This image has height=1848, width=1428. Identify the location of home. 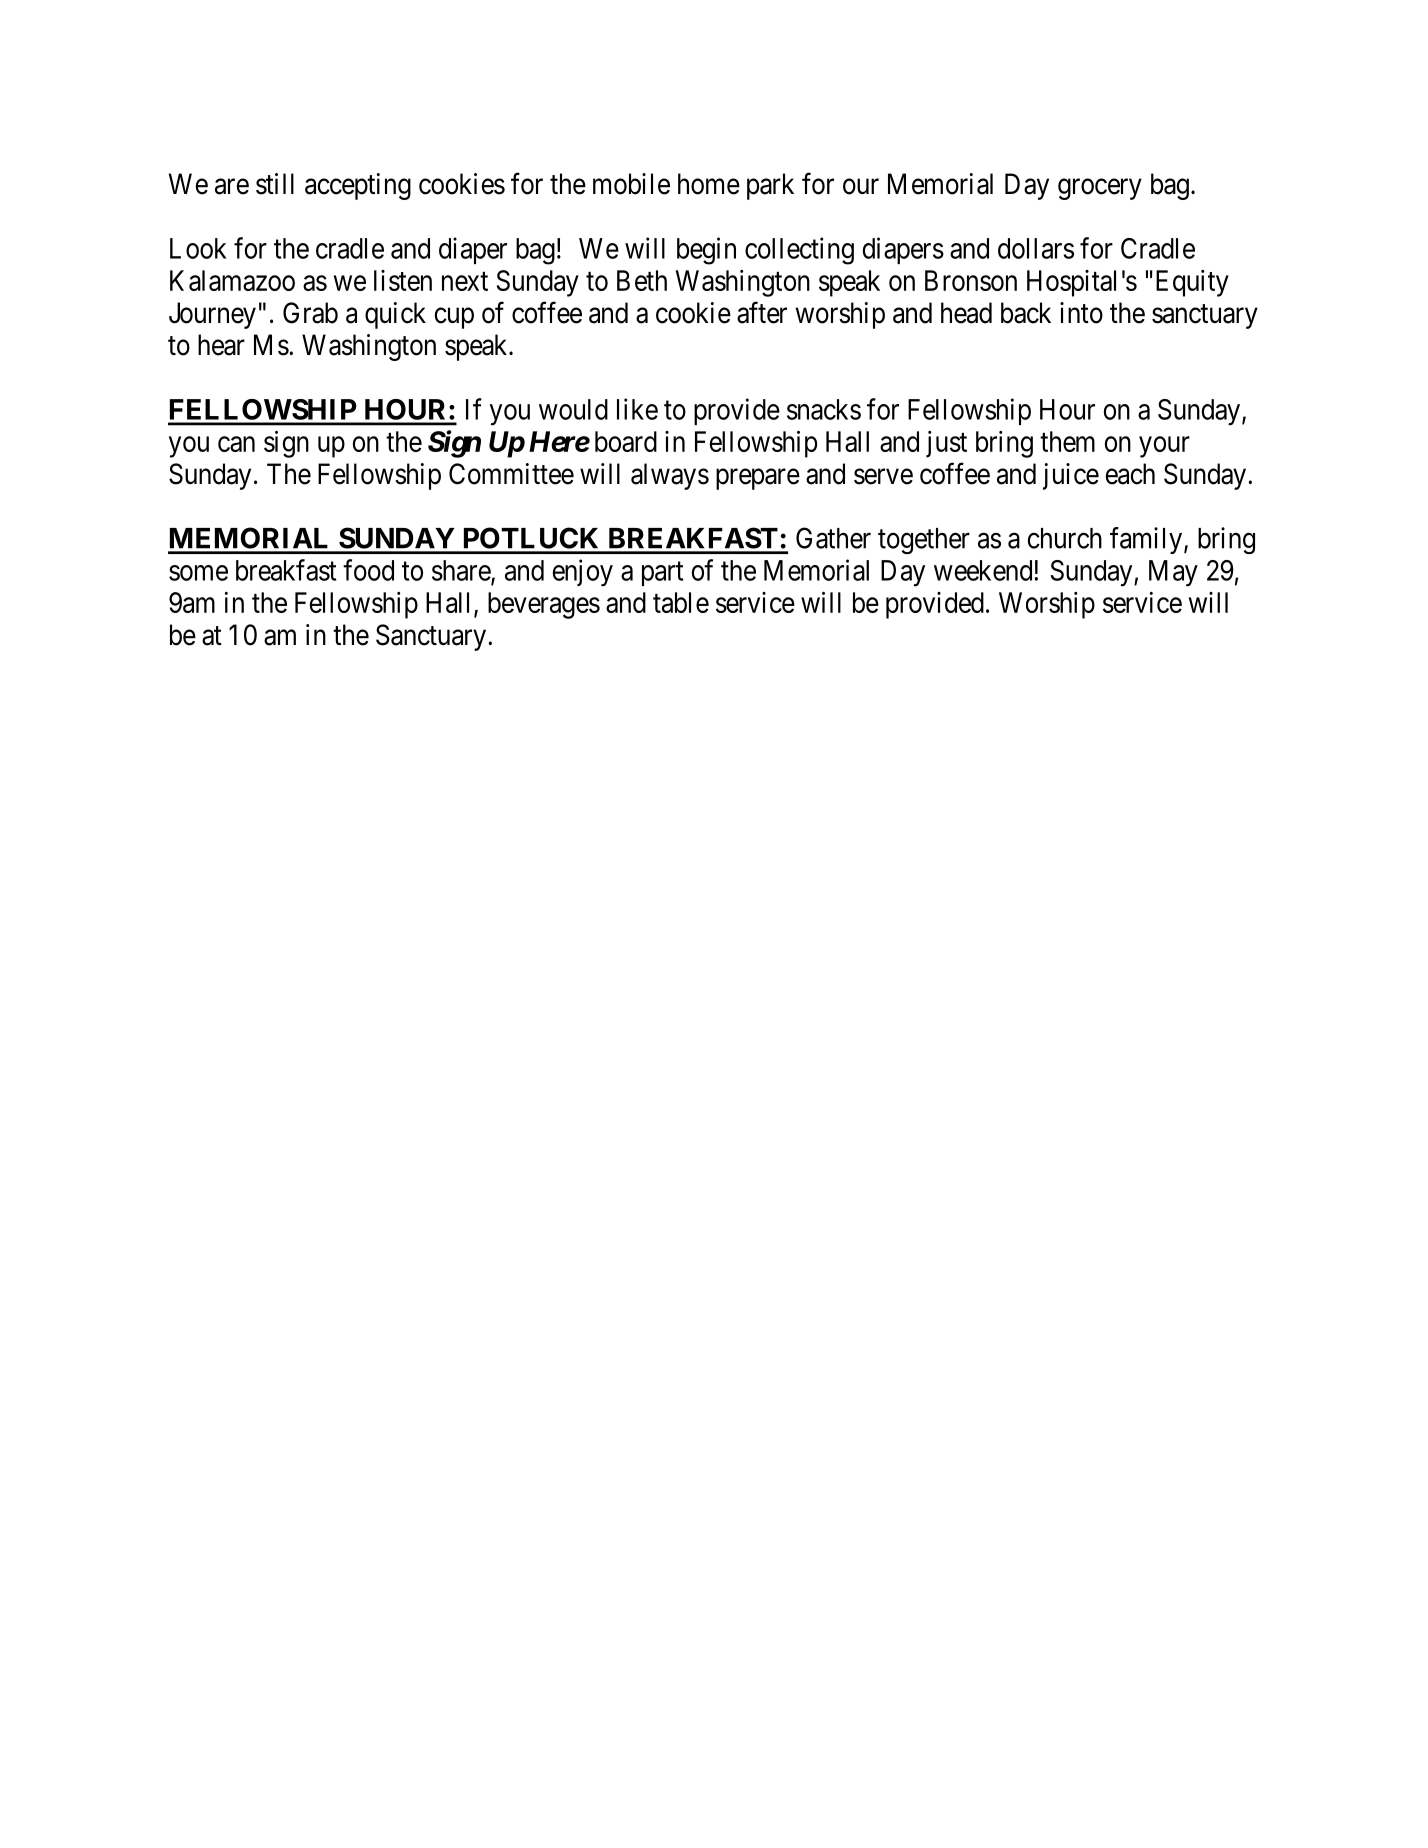
(709, 184).
